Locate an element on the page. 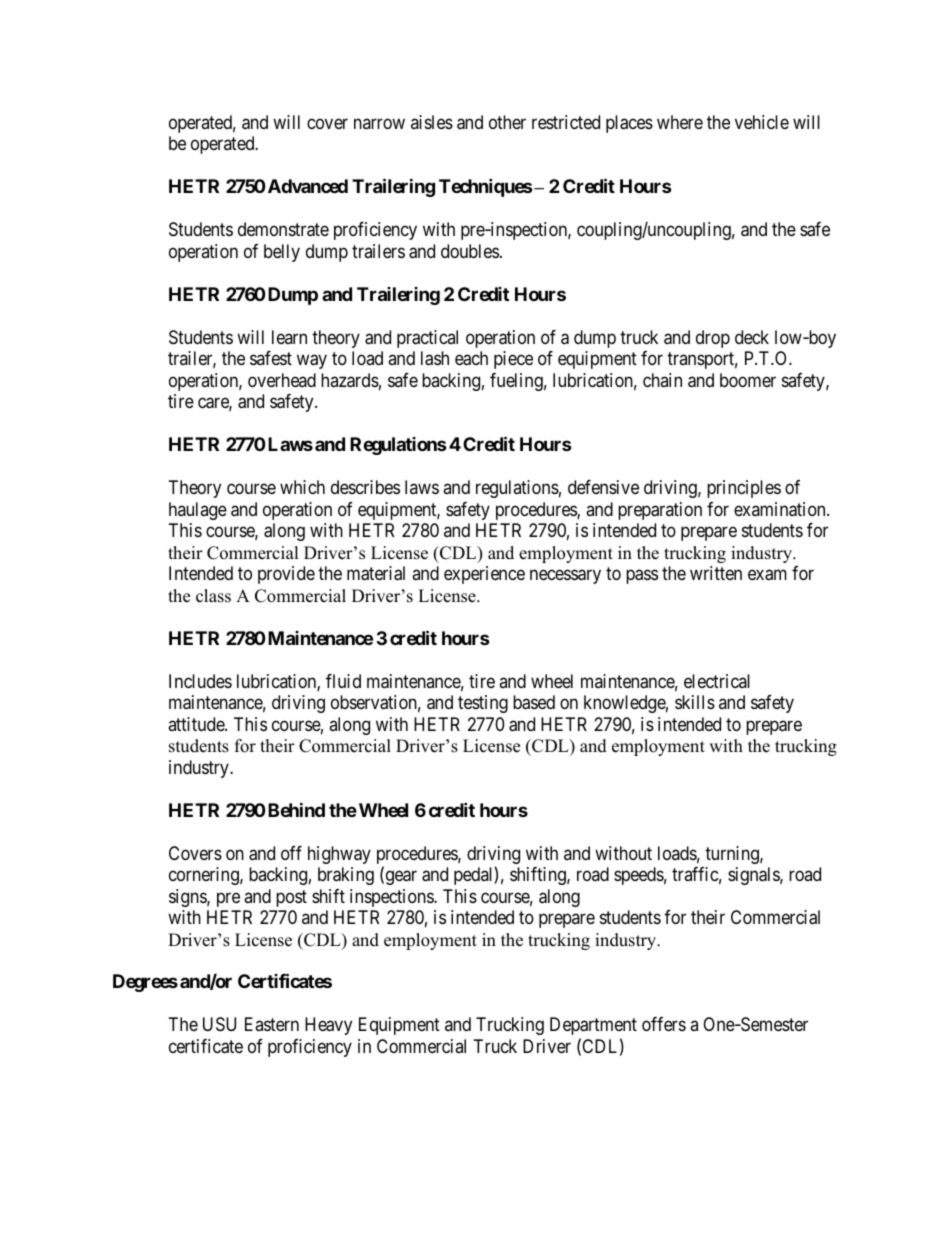 The width and height of the image is (952, 1233). where is located at coordinates (680, 122).
